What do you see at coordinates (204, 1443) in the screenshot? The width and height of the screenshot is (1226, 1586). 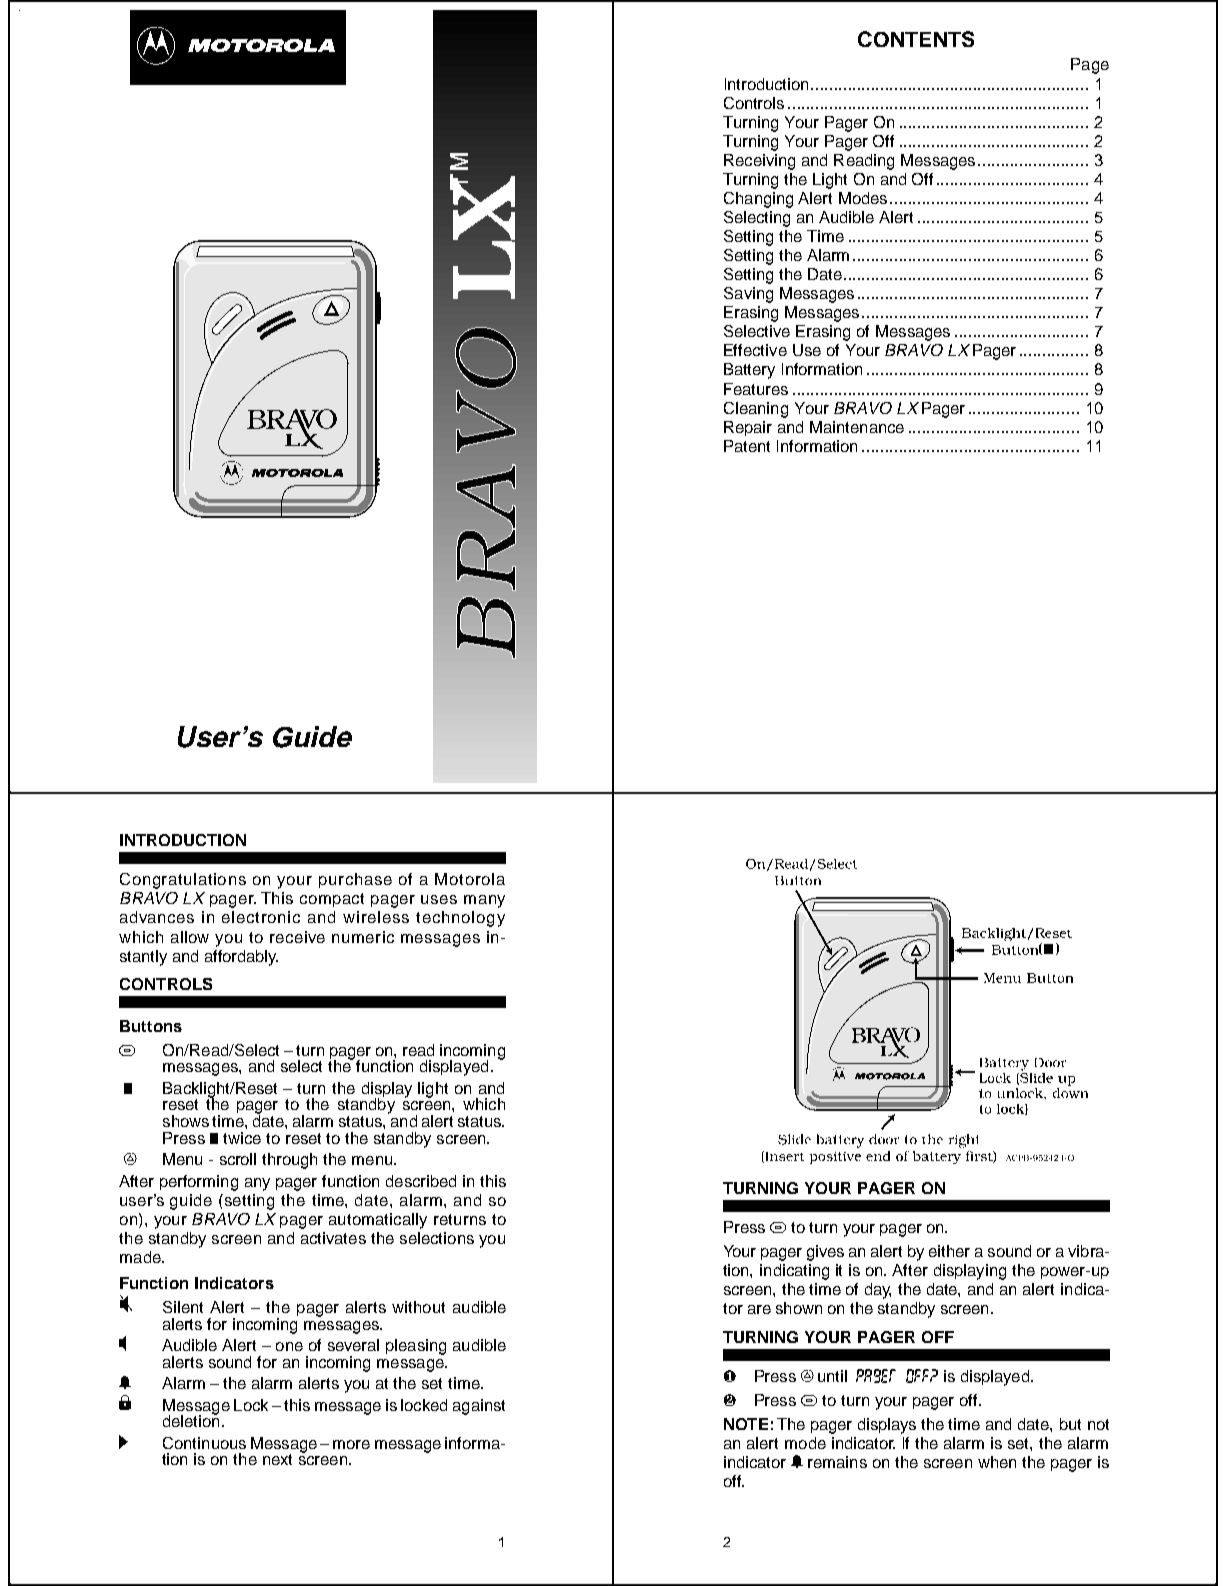 I see `Continuous` at bounding box center [204, 1443].
